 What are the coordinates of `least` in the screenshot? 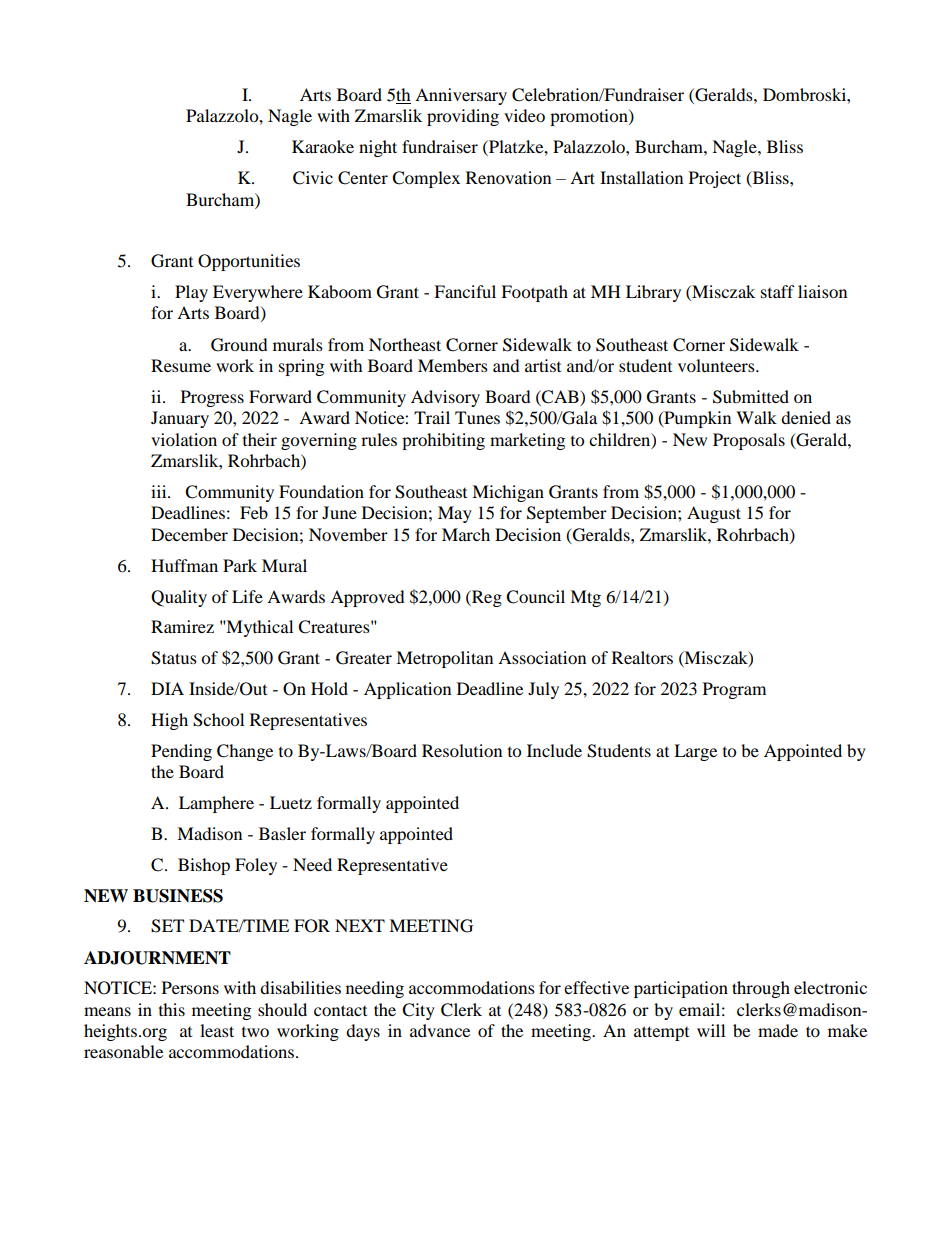 It's located at (217, 1030).
